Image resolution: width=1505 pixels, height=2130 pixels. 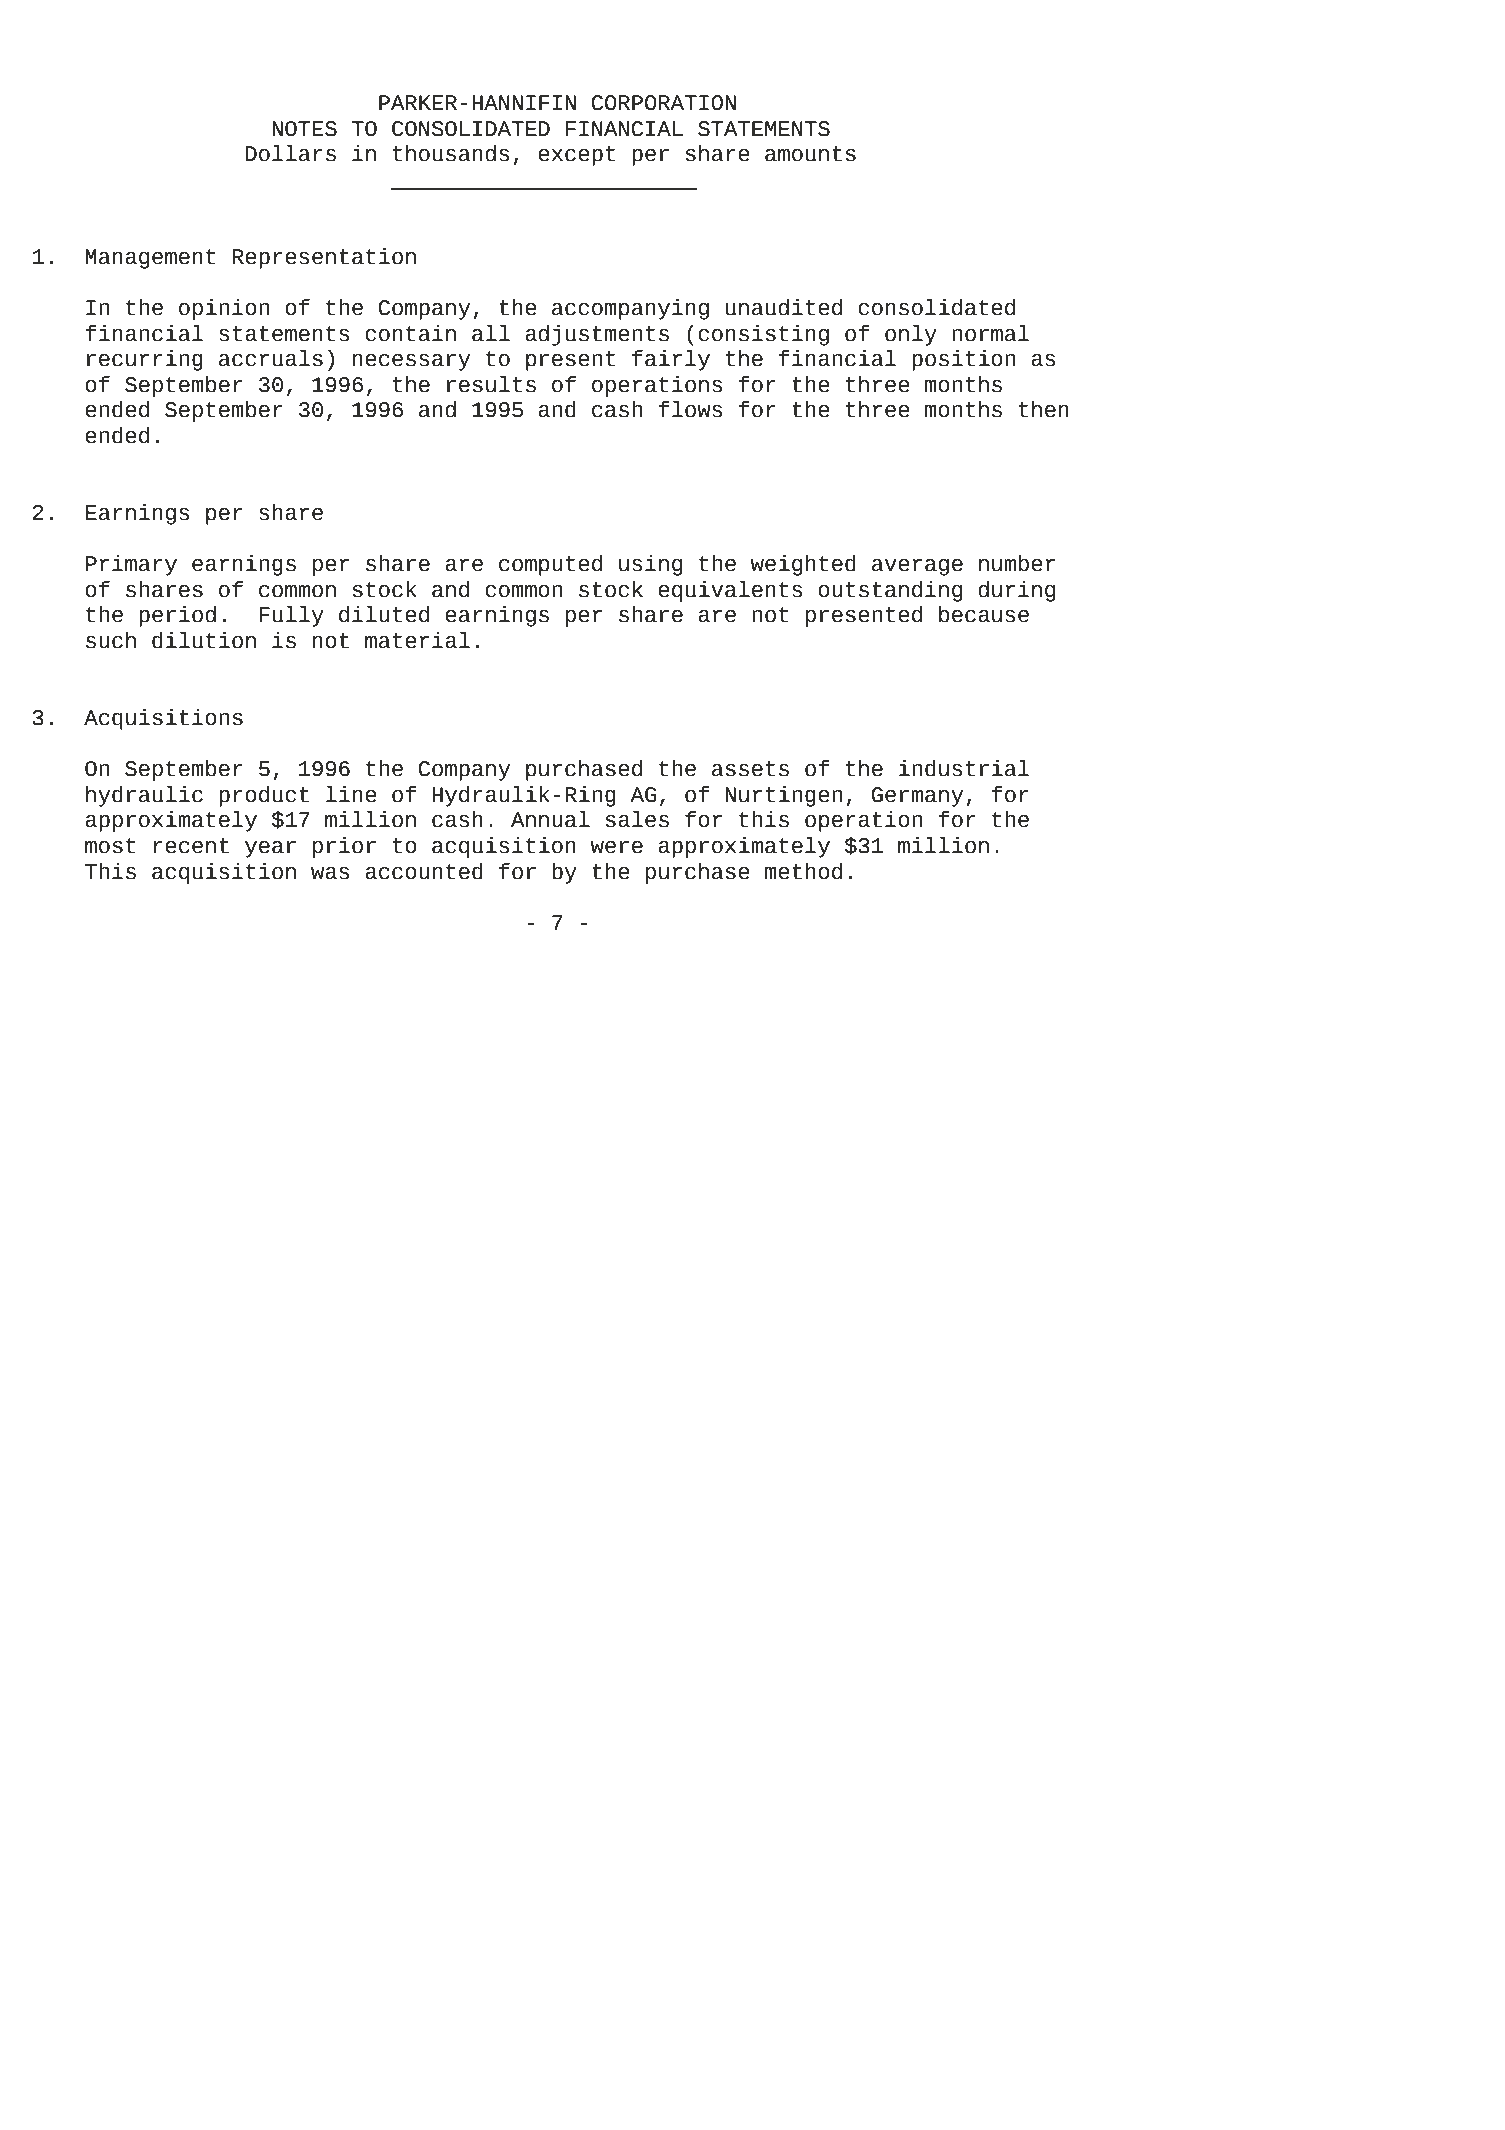 I want to click on adjustments, so click(x=597, y=335).
